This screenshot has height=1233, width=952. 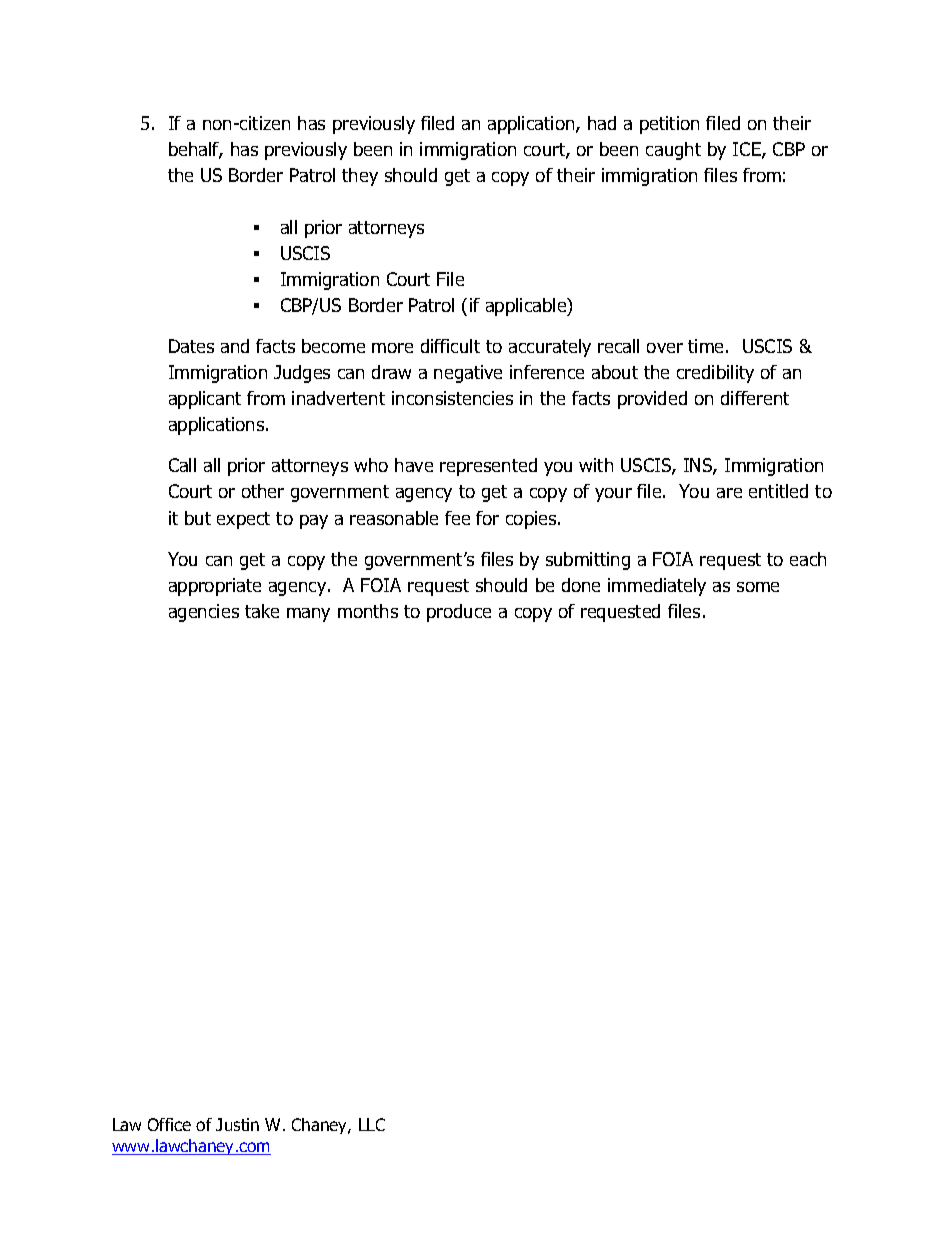 I want to click on they, so click(x=360, y=177).
